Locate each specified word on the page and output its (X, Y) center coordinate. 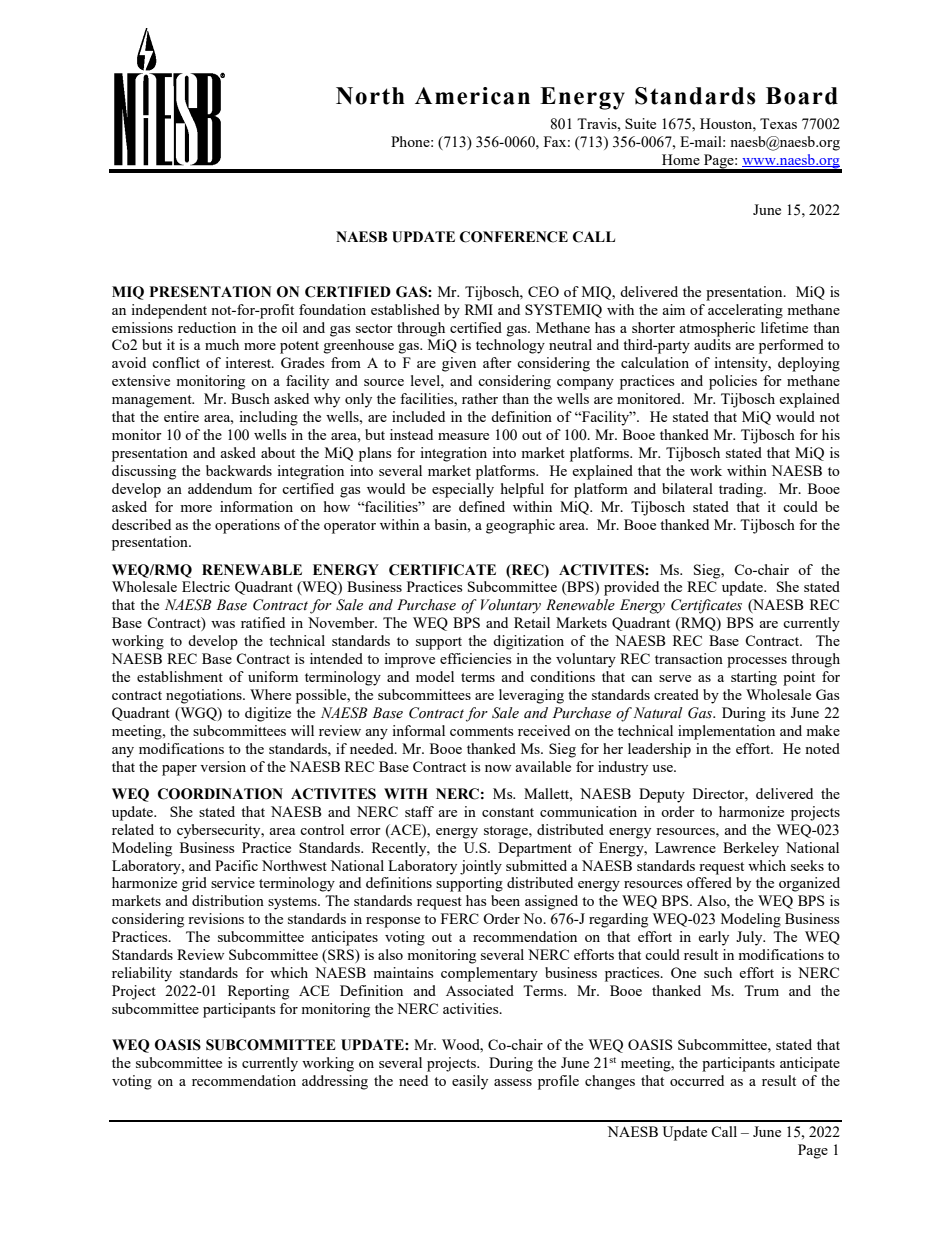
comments (481, 731)
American (472, 96)
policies (733, 382)
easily (470, 1082)
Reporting (258, 992)
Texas (778, 123)
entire (181, 416)
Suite (640, 123)
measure (463, 436)
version (223, 766)
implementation (726, 732)
